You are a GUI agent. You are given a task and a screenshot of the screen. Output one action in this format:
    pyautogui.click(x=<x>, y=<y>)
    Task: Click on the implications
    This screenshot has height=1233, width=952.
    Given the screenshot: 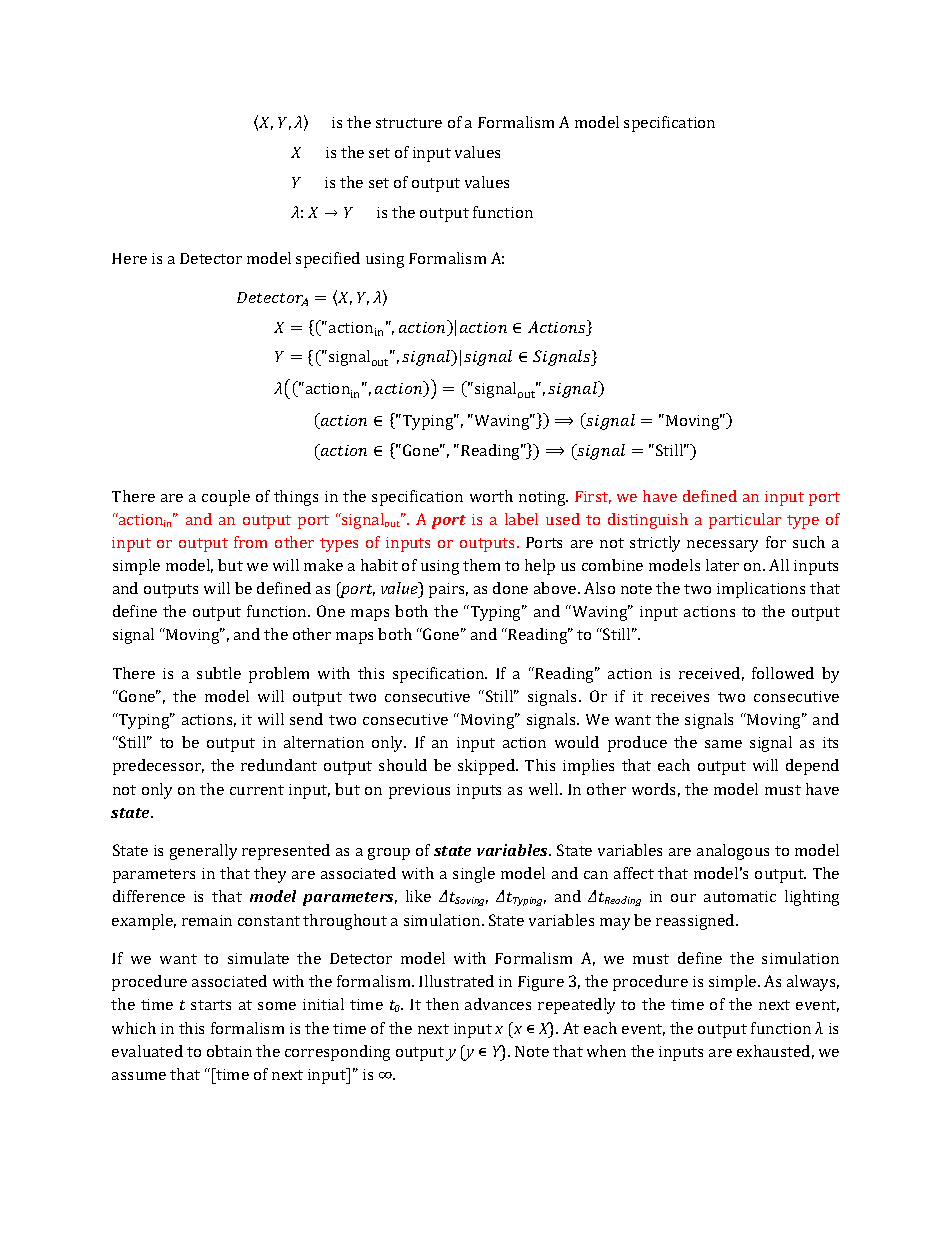 What is the action you would take?
    pyautogui.click(x=761, y=590)
